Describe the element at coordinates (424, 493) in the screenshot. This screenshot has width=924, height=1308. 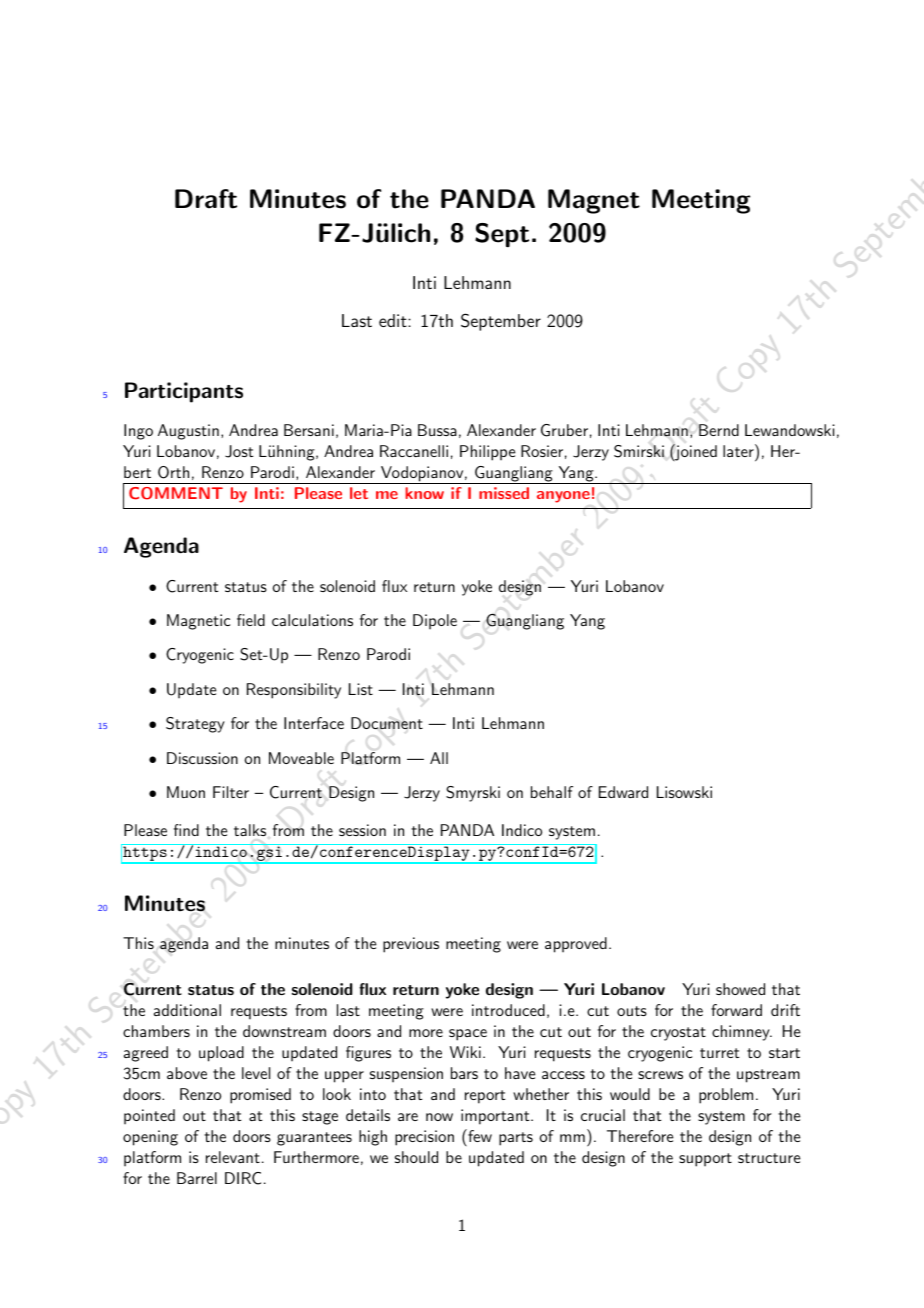
I see `know` at that location.
